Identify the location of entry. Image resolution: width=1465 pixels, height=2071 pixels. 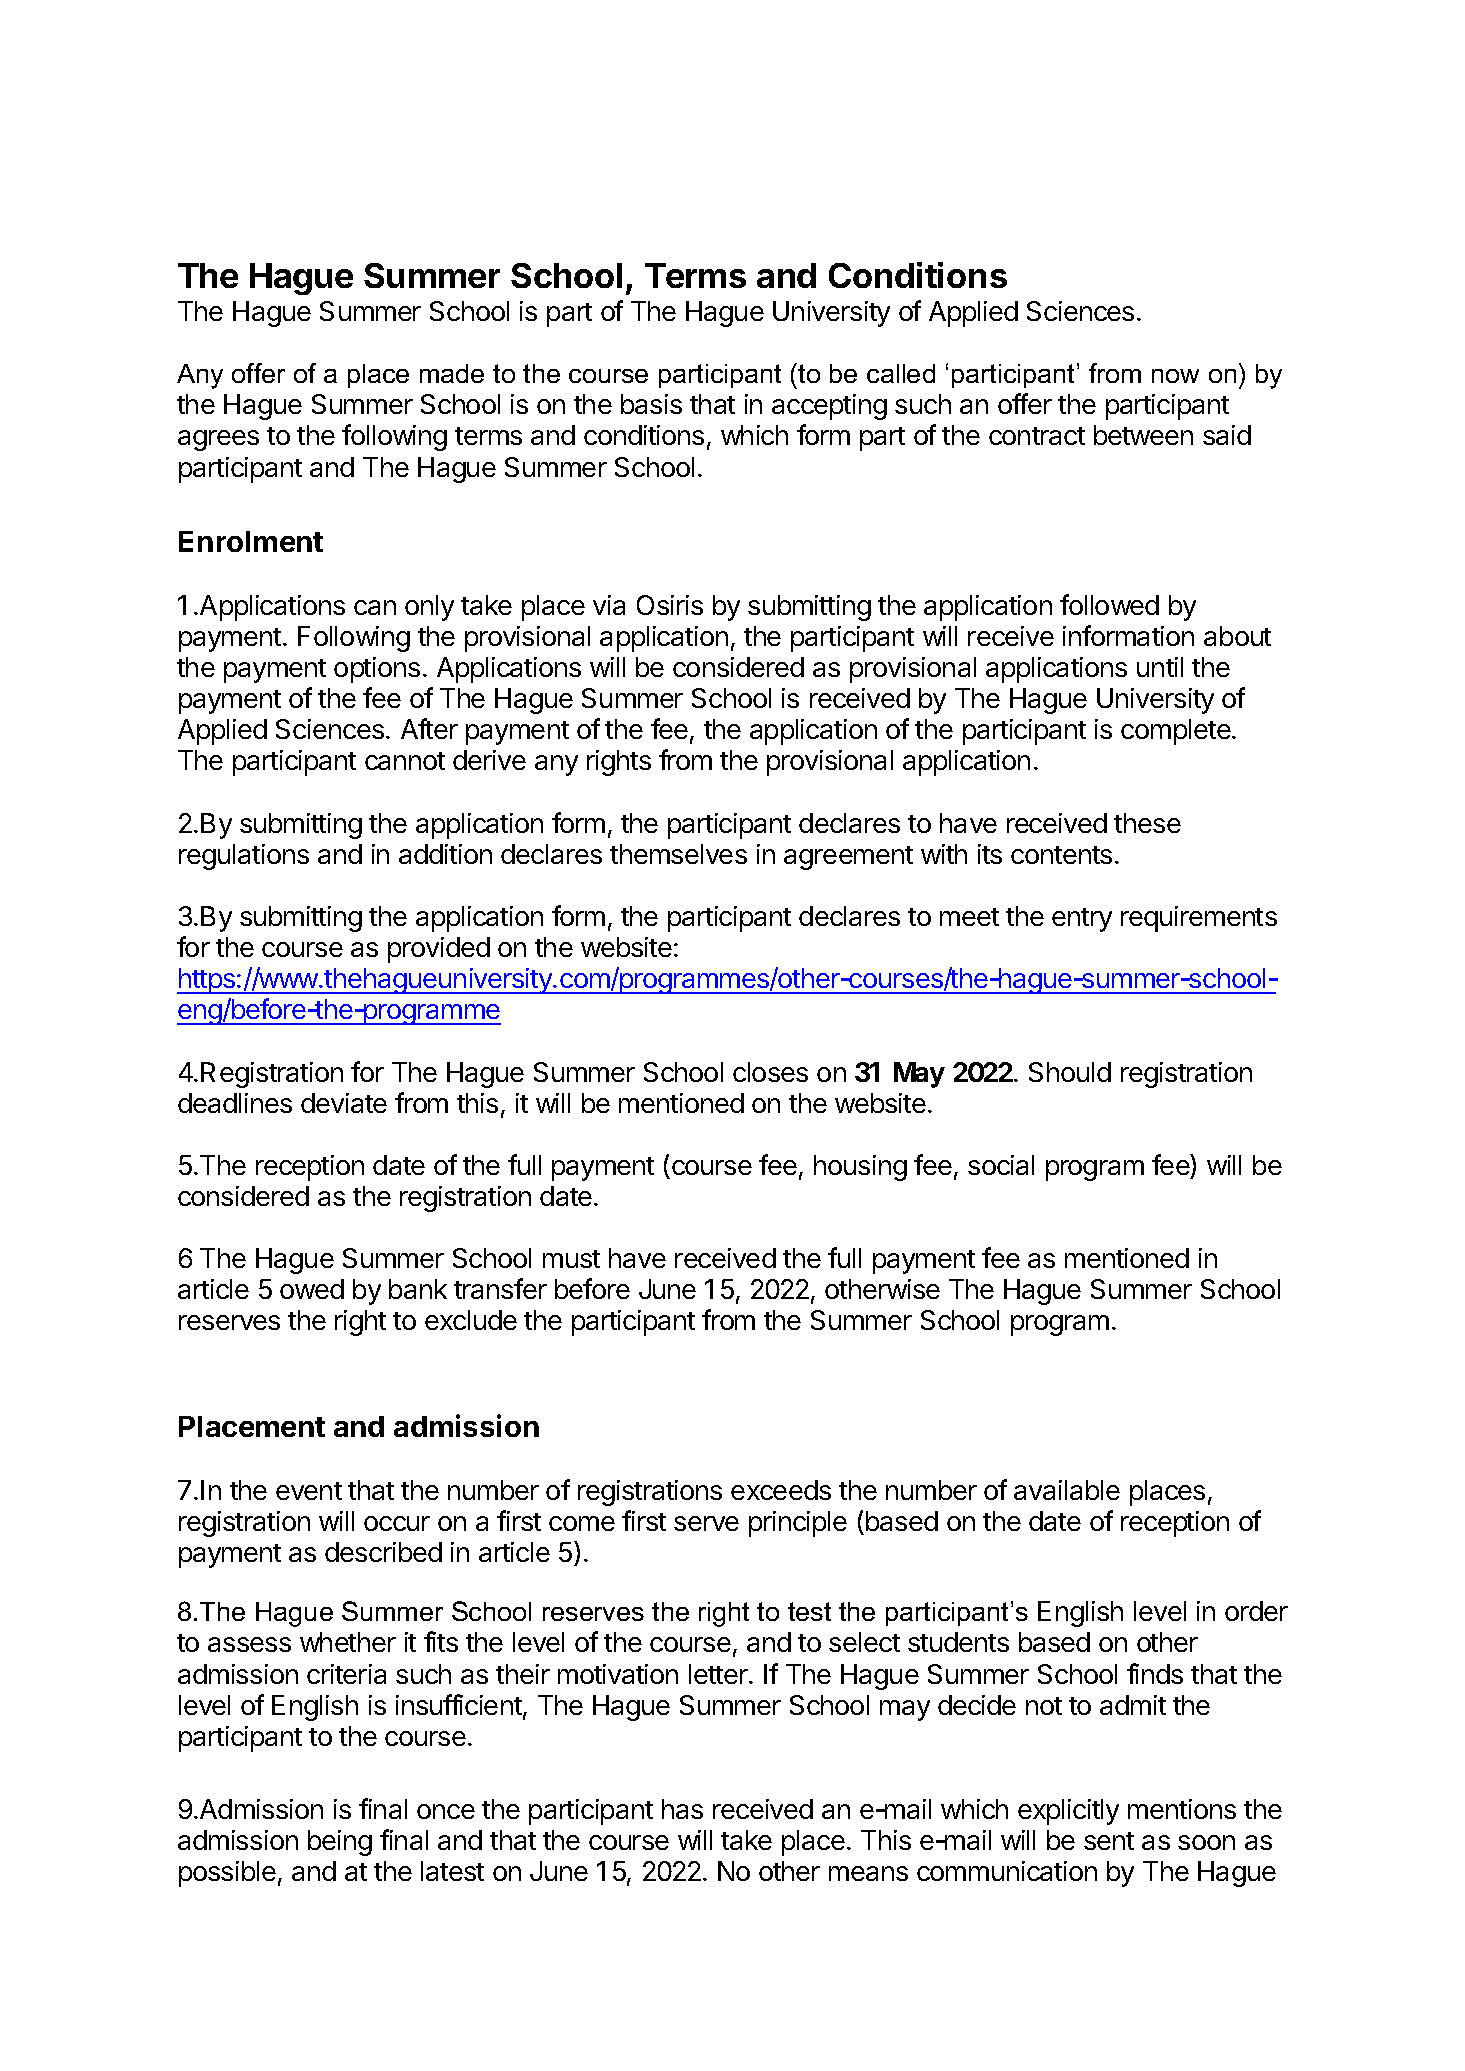
(1082, 920).
